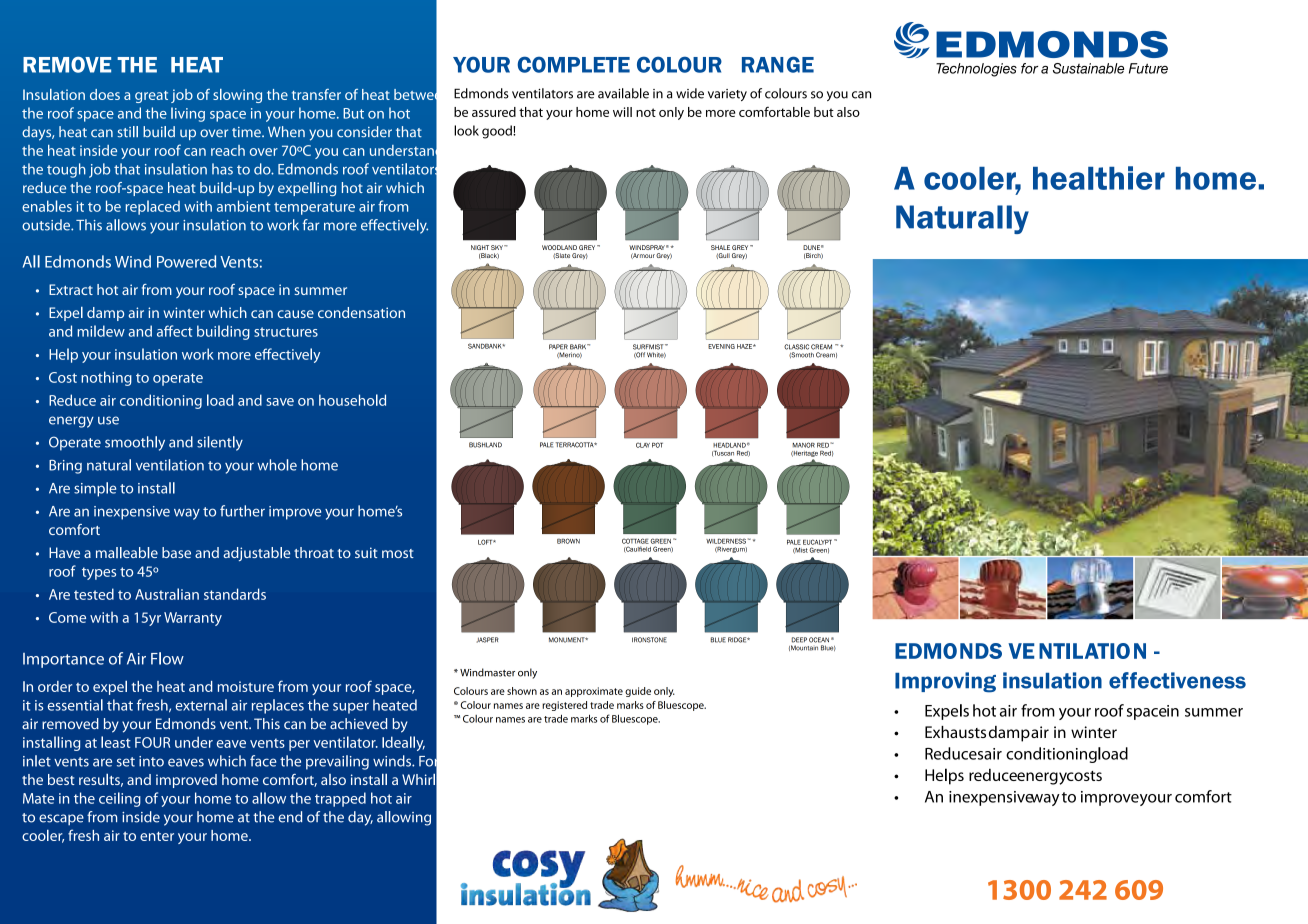  What do you see at coordinates (1099, 178) in the screenshot?
I see `healthier` at bounding box center [1099, 178].
